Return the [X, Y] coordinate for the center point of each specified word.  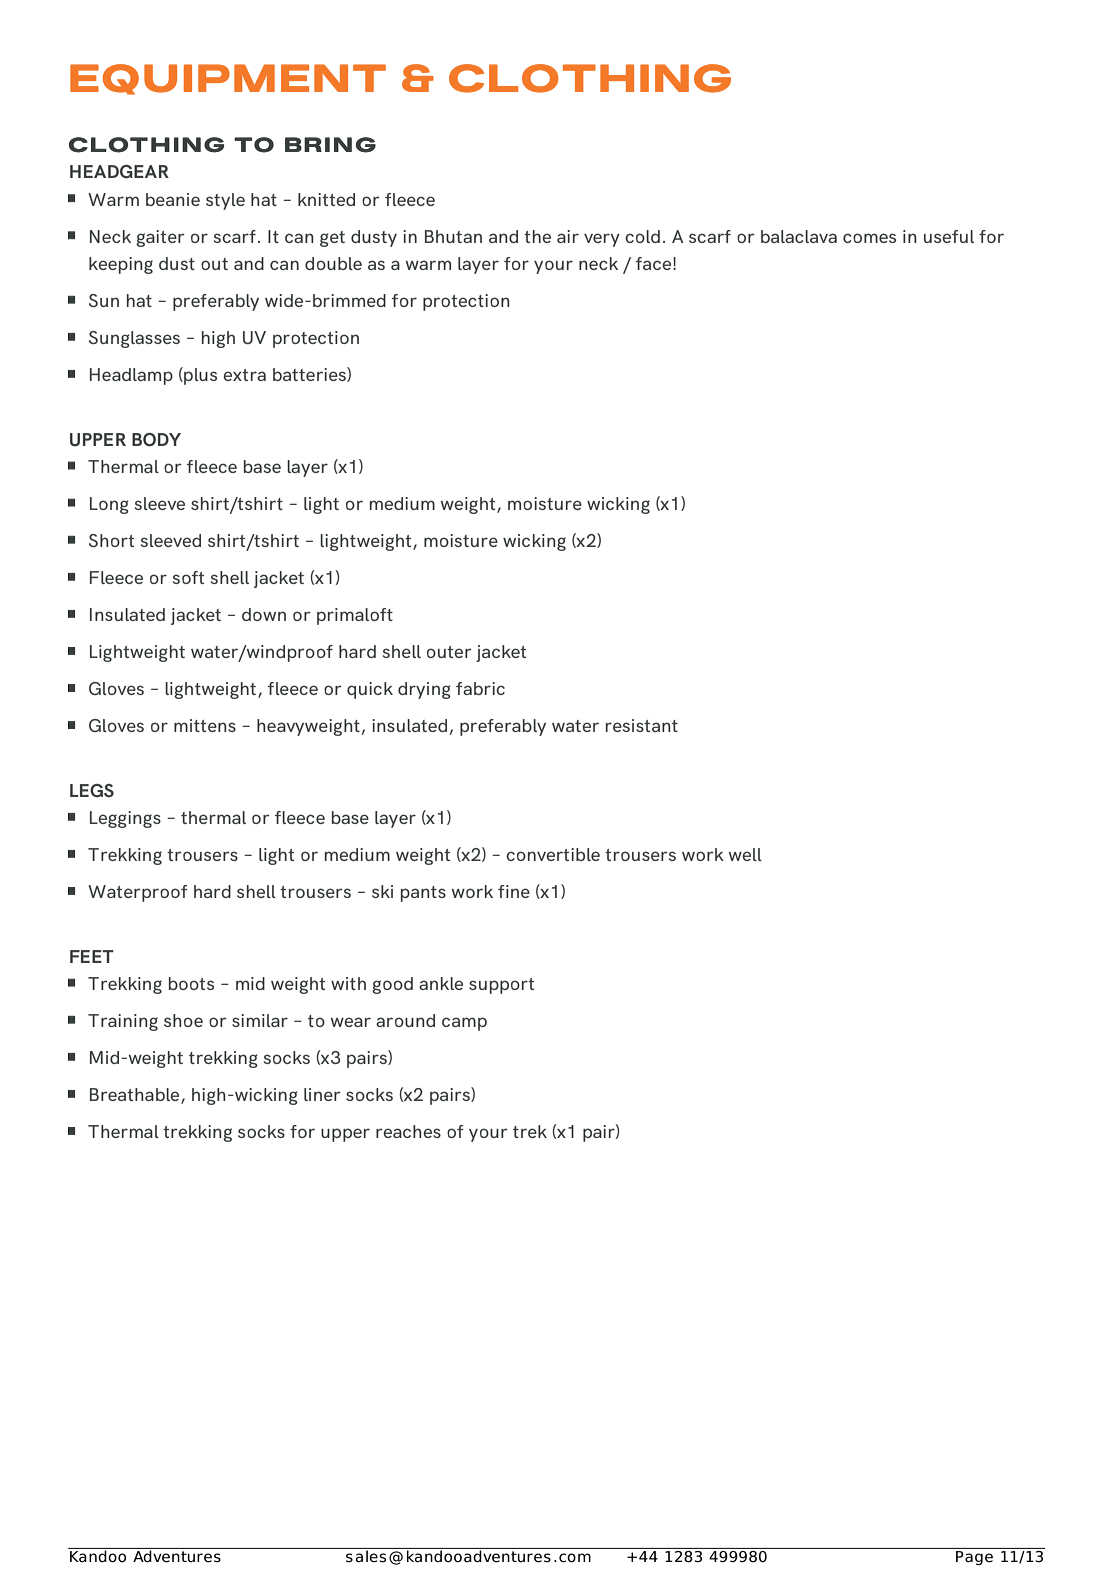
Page [974, 1558]
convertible [553, 854]
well [745, 854]
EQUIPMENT [228, 79]
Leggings [125, 819]
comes [869, 238]
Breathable [136, 1096]
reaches [408, 1131]
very [602, 240]
